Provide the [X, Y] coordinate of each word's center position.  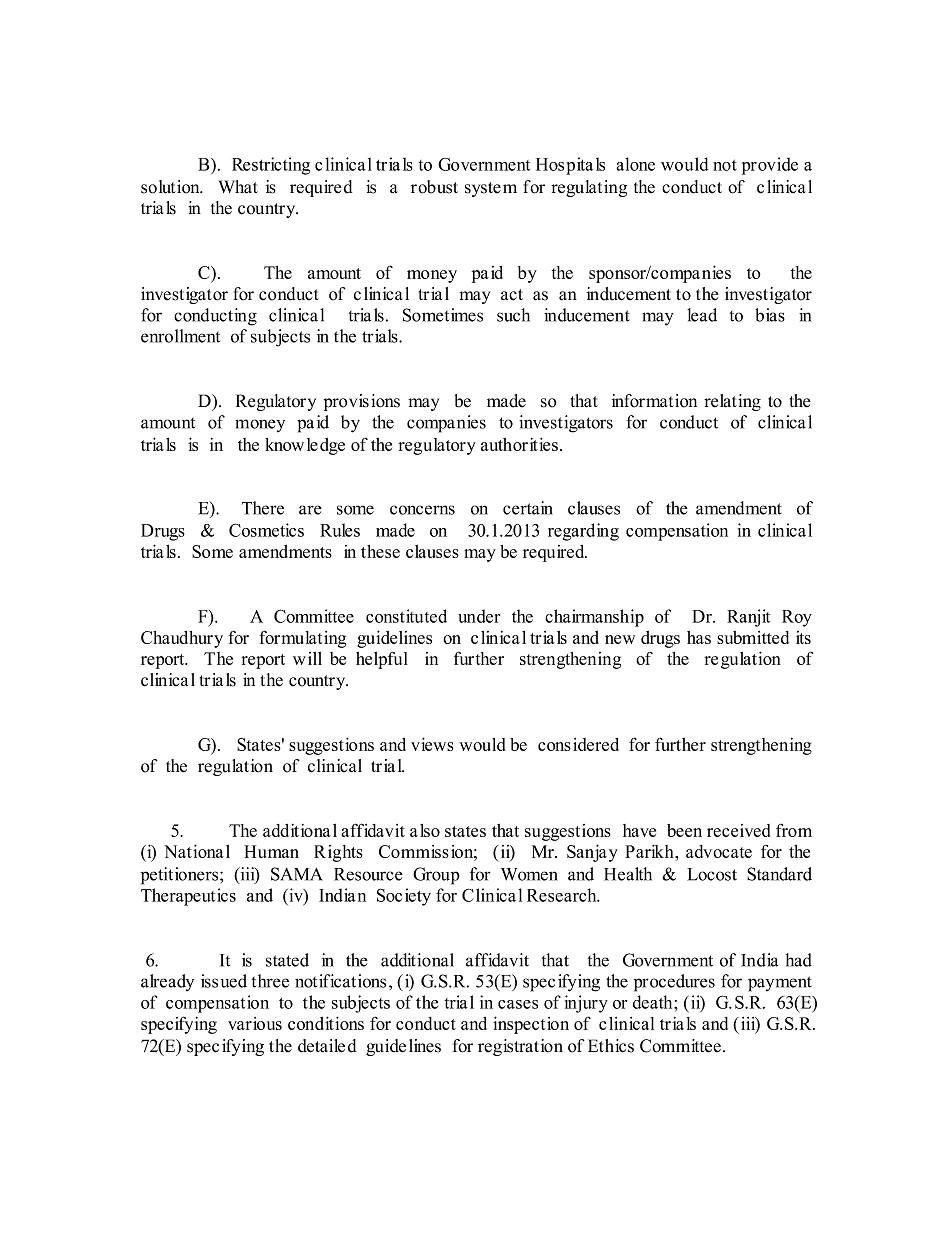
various [255, 1023]
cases [518, 1004]
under [479, 616]
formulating [302, 639]
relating [732, 402]
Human [271, 851]
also [425, 830]
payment [780, 984]
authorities [519, 444]
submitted [753, 637]
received [738, 830]
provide [770, 166]
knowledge [305, 446]
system [491, 189]
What [238, 187]
